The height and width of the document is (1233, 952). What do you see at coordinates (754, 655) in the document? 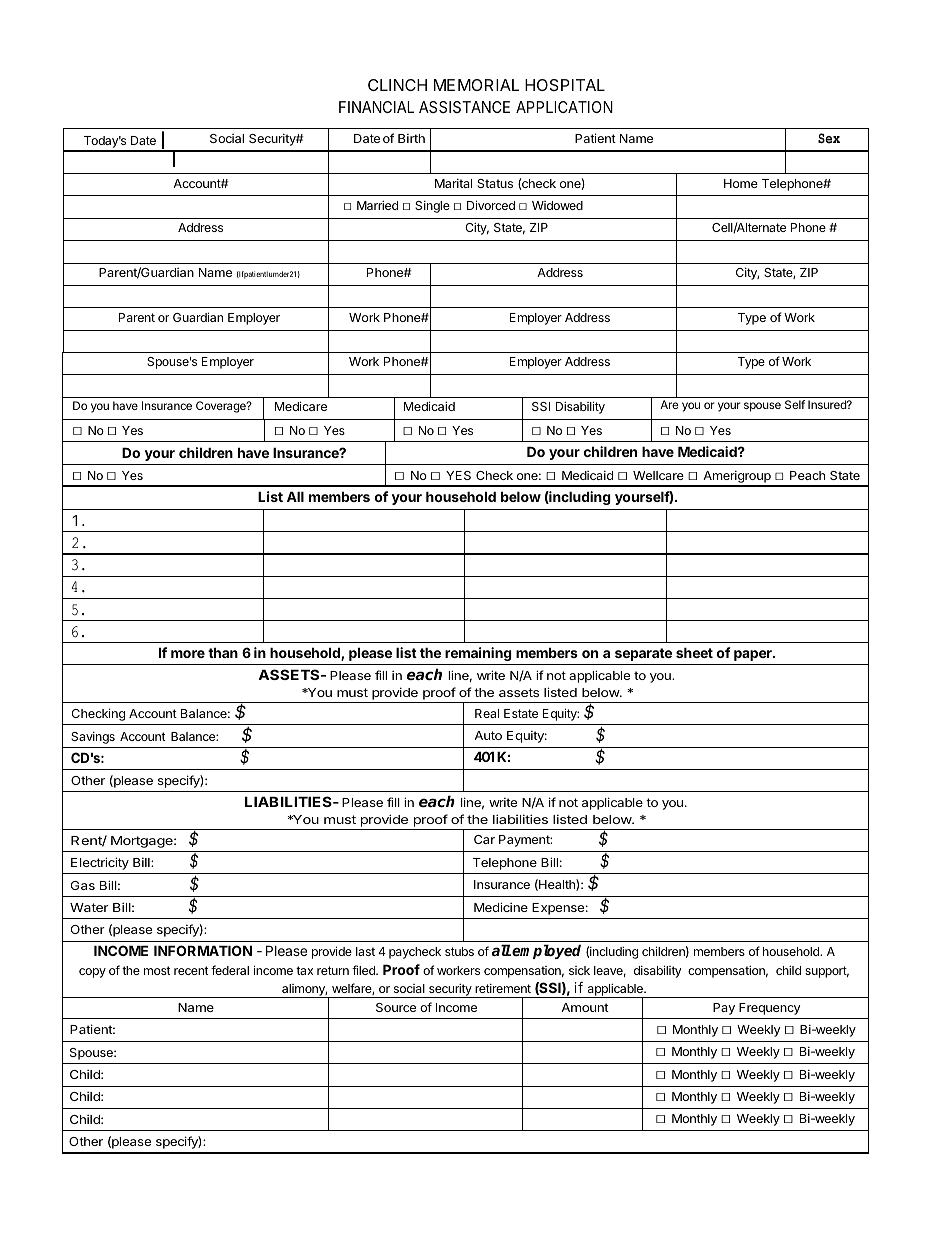
I see `paper` at bounding box center [754, 655].
